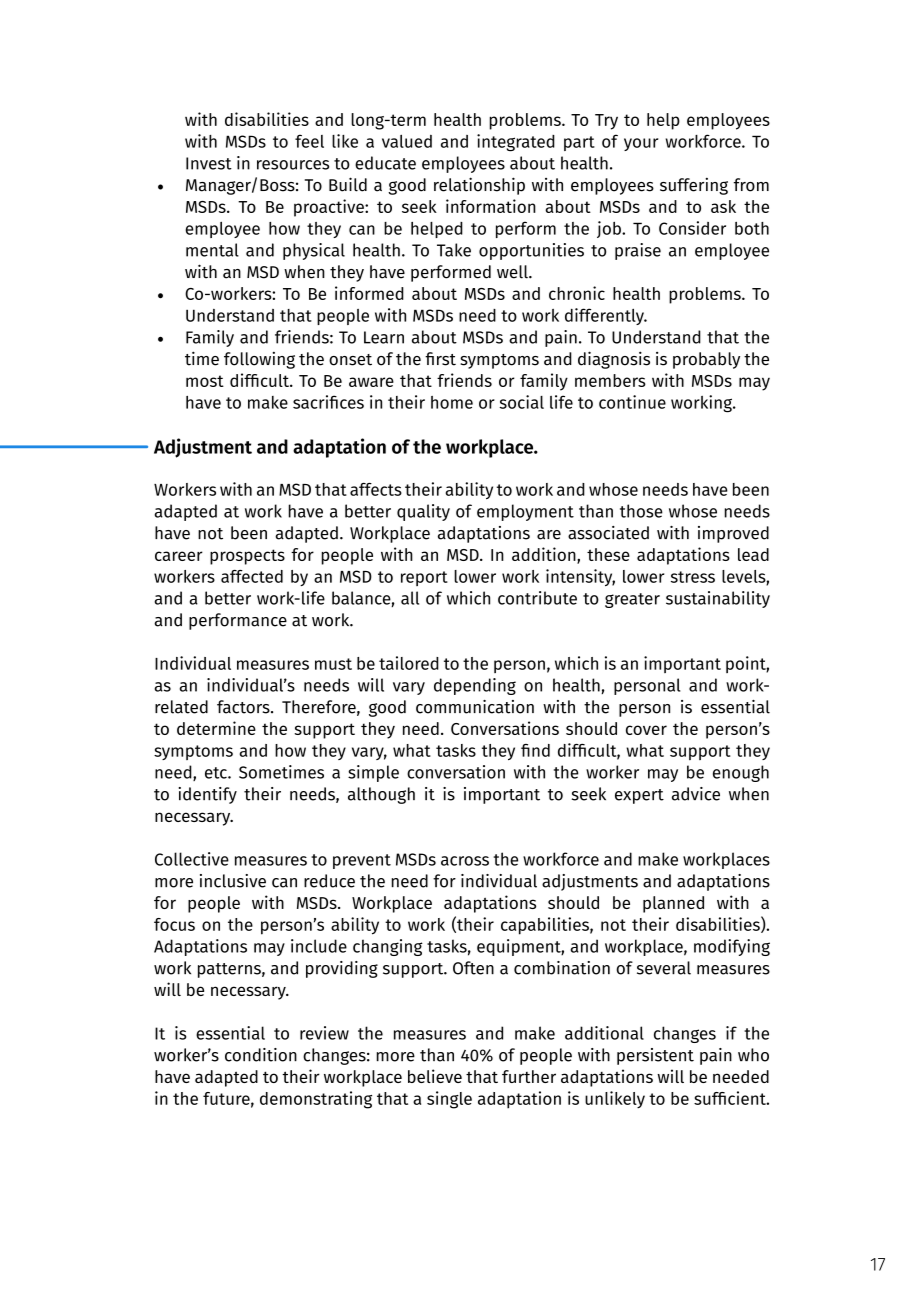  What do you see at coordinates (261, 1055) in the screenshot?
I see `condition` at bounding box center [261, 1055].
